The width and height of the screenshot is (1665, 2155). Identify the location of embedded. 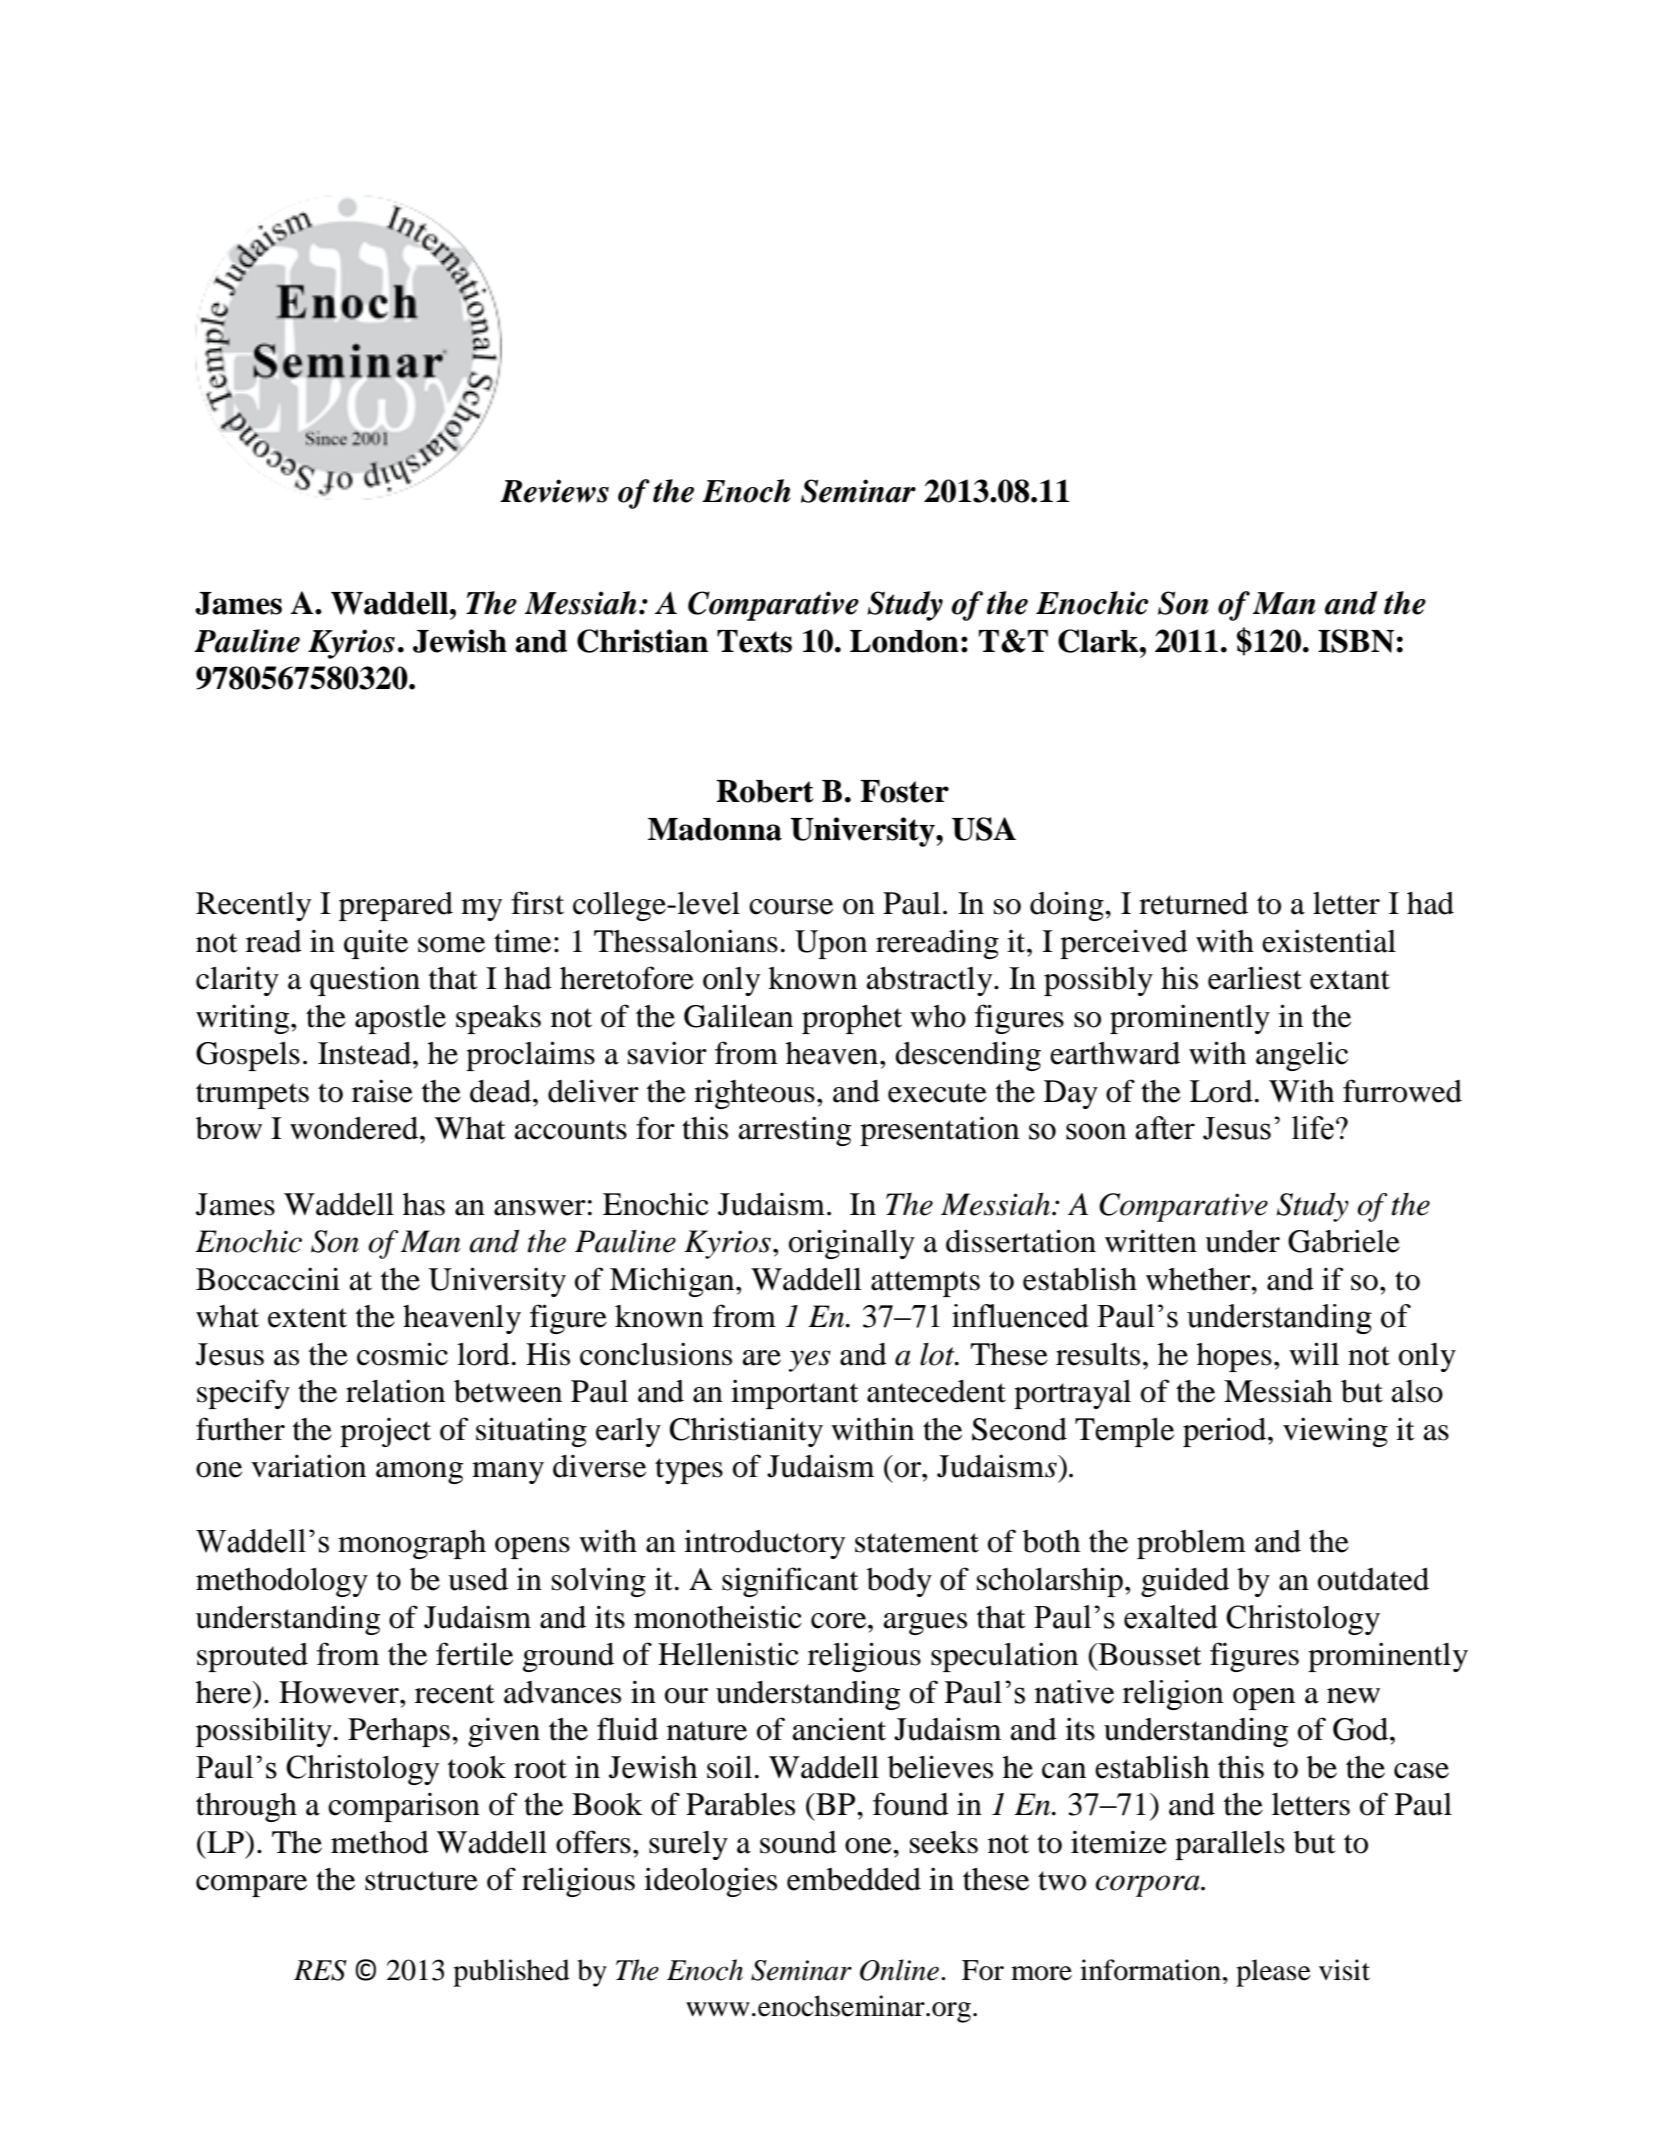
(854, 1879).
